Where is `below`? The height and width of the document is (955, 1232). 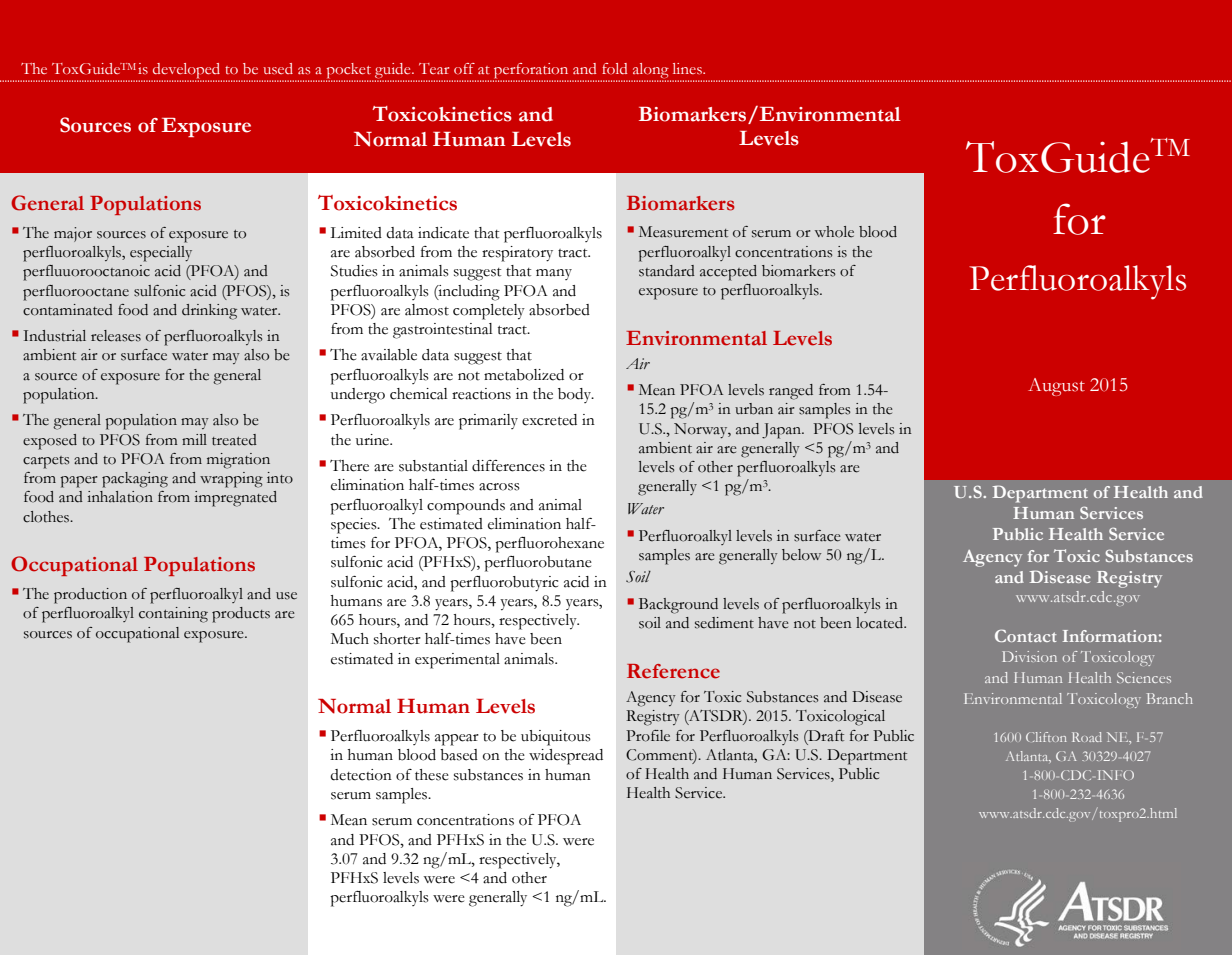 below is located at coordinates (801, 555).
